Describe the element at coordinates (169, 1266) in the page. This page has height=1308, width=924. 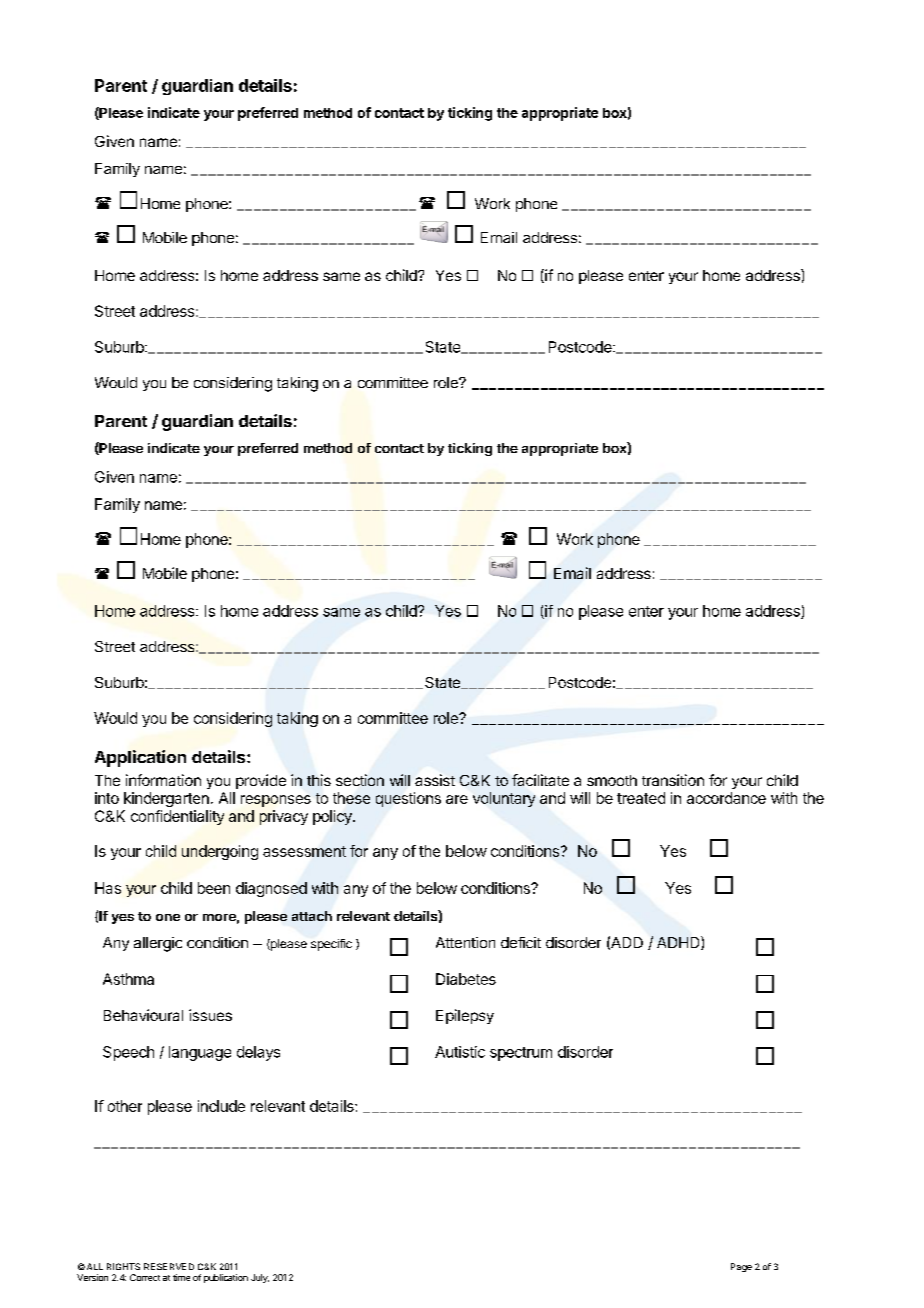
I see `RESERVED` at that location.
